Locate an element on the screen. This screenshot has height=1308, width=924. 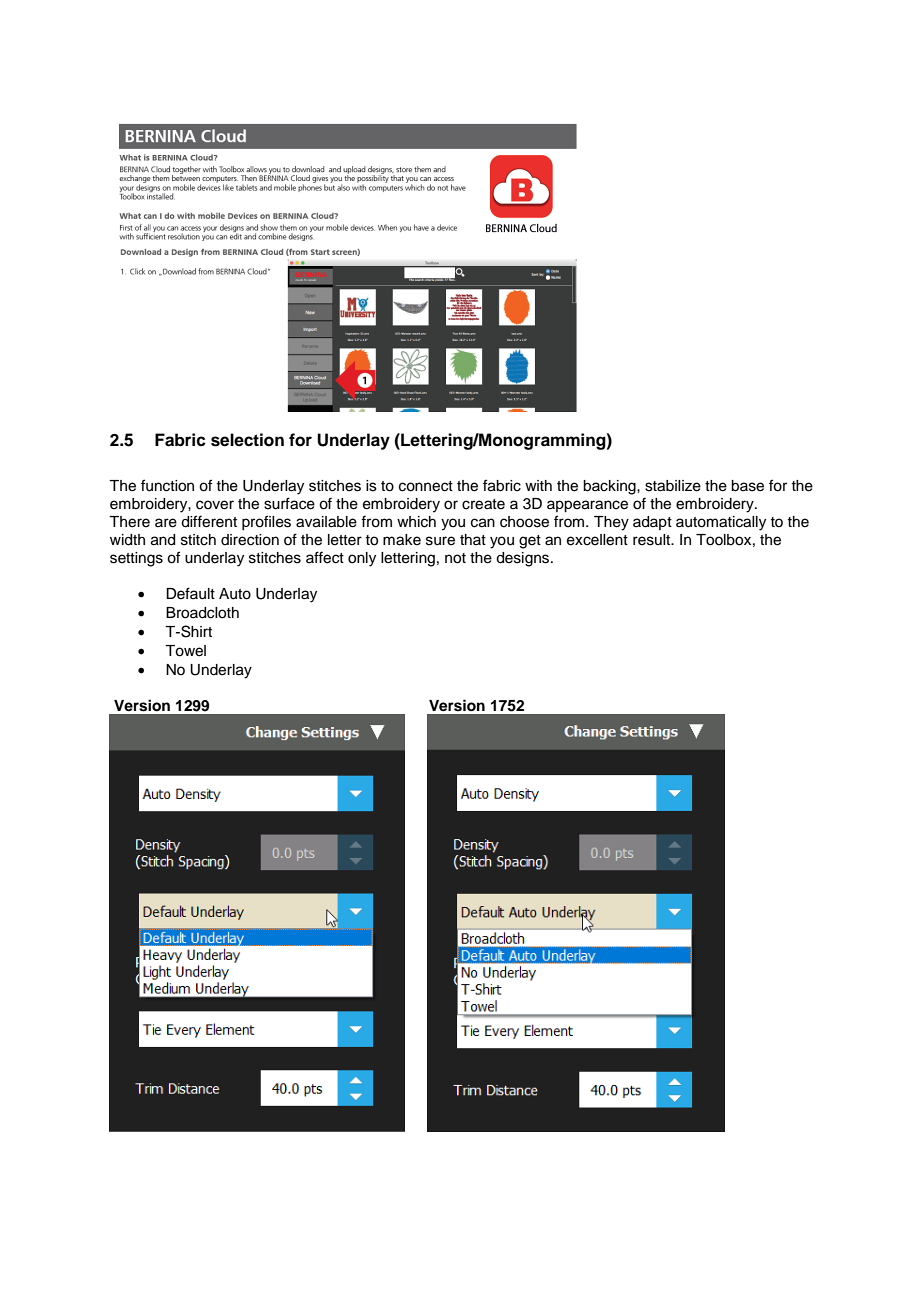
Default is located at coordinates (190, 593).
